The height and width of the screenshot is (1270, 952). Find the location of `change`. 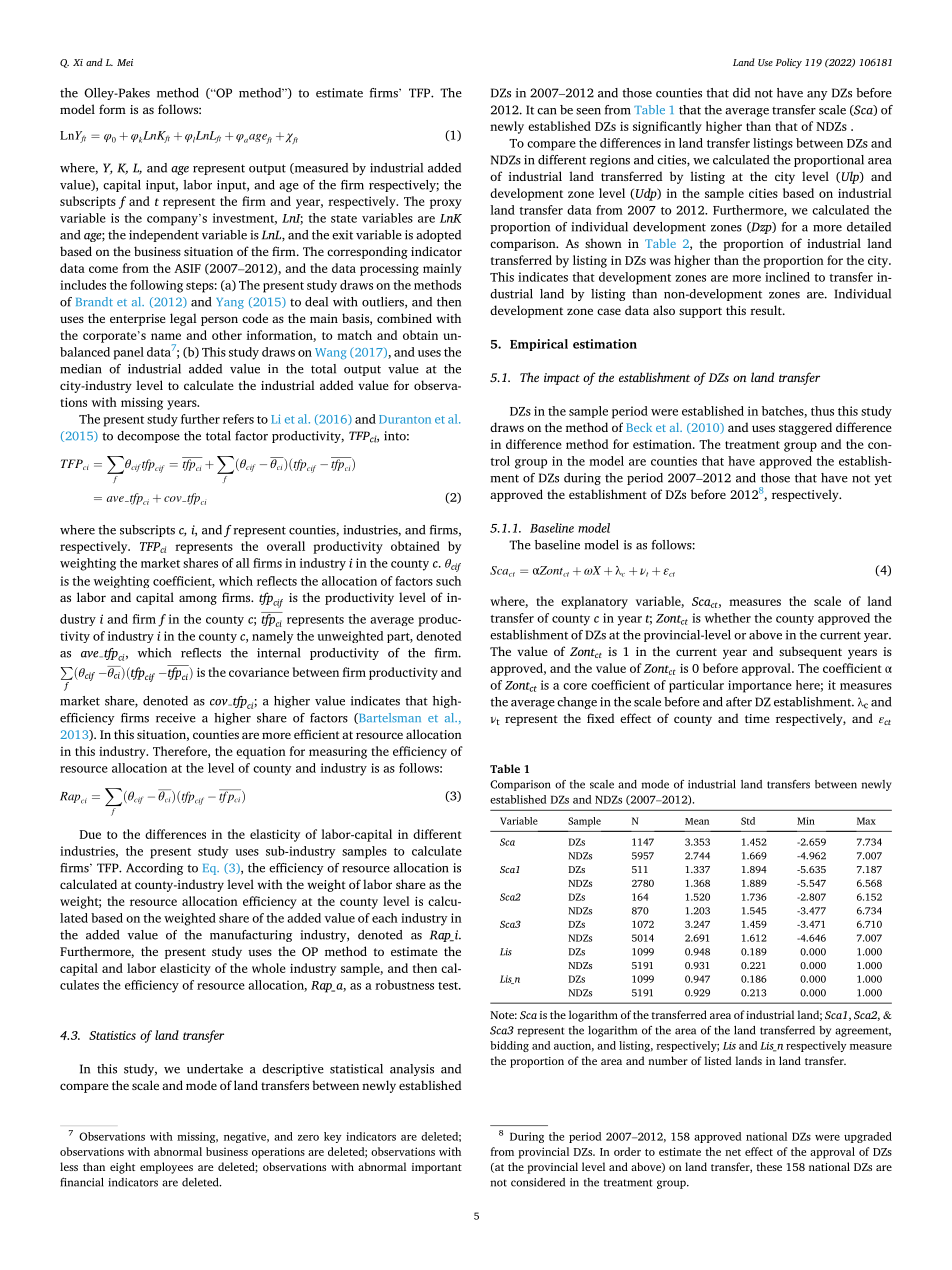

change is located at coordinates (577, 703).
